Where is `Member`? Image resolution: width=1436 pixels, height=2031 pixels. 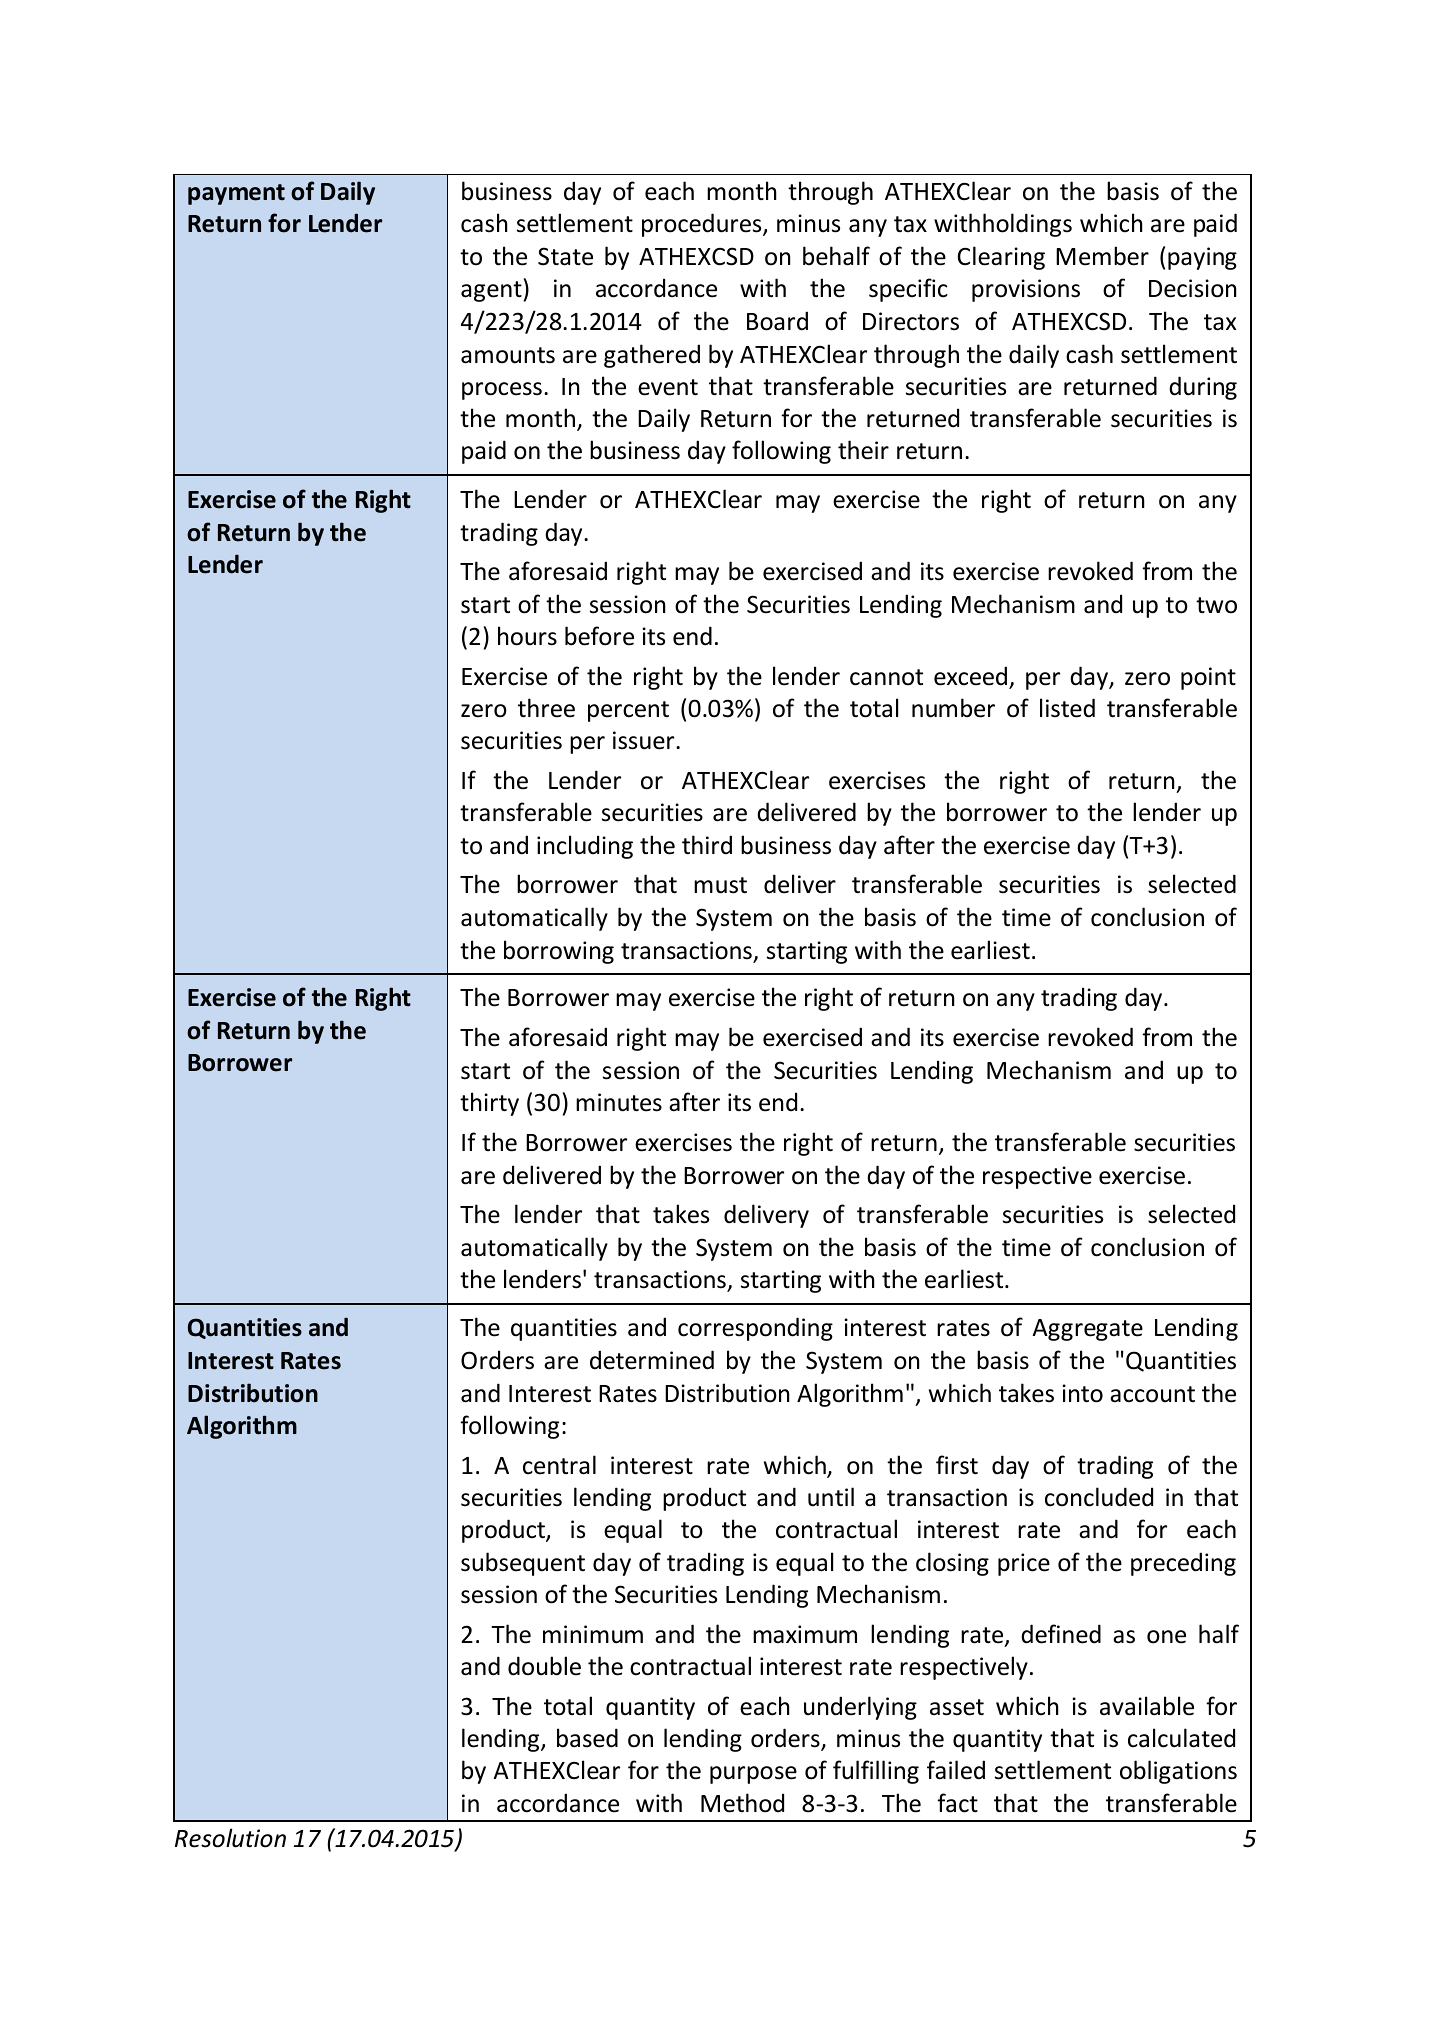 Member is located at coordinates (1102, 256).
